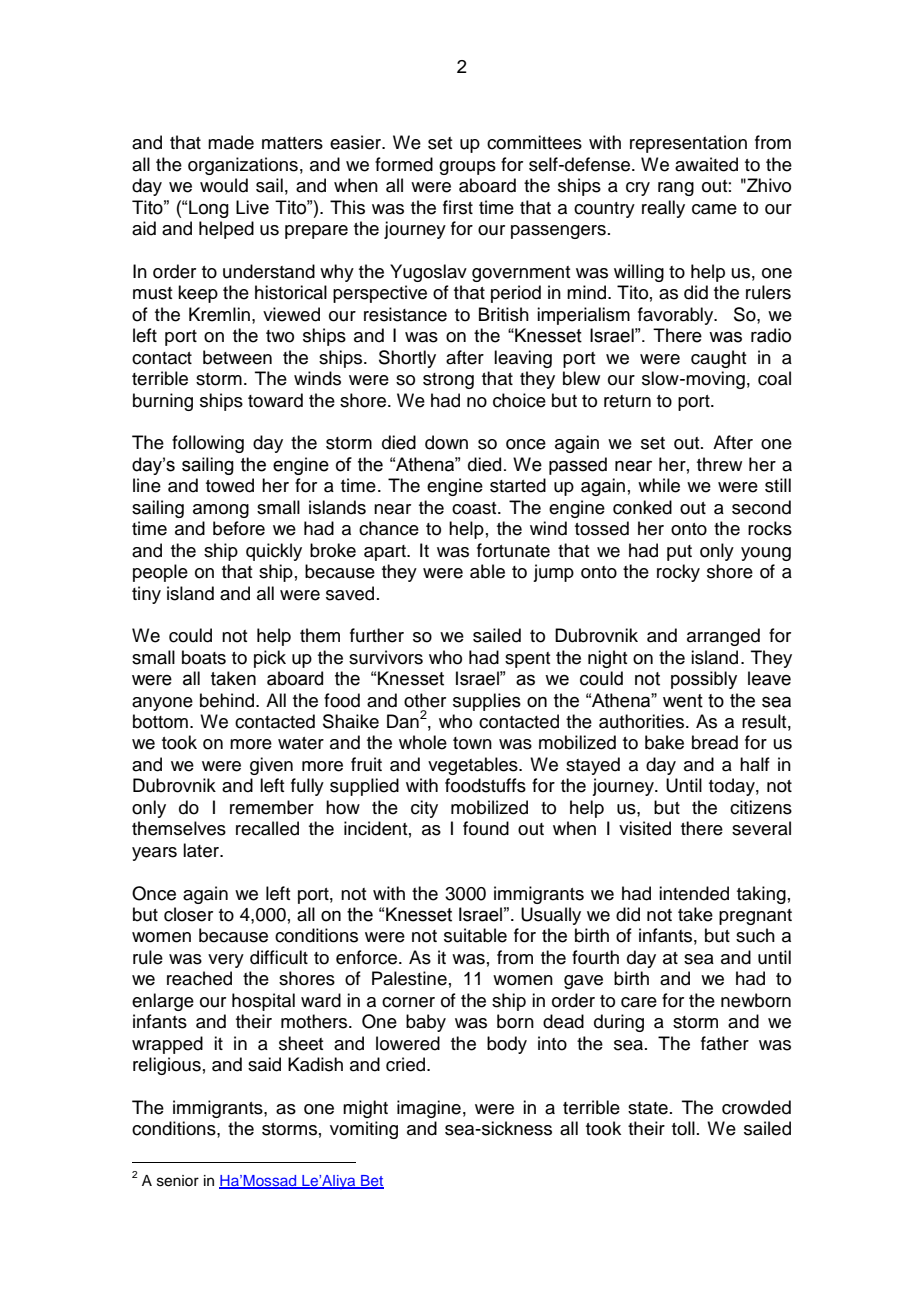  Describe the element at coordinates (645, 828) in the image. I see `visited` at that location.
